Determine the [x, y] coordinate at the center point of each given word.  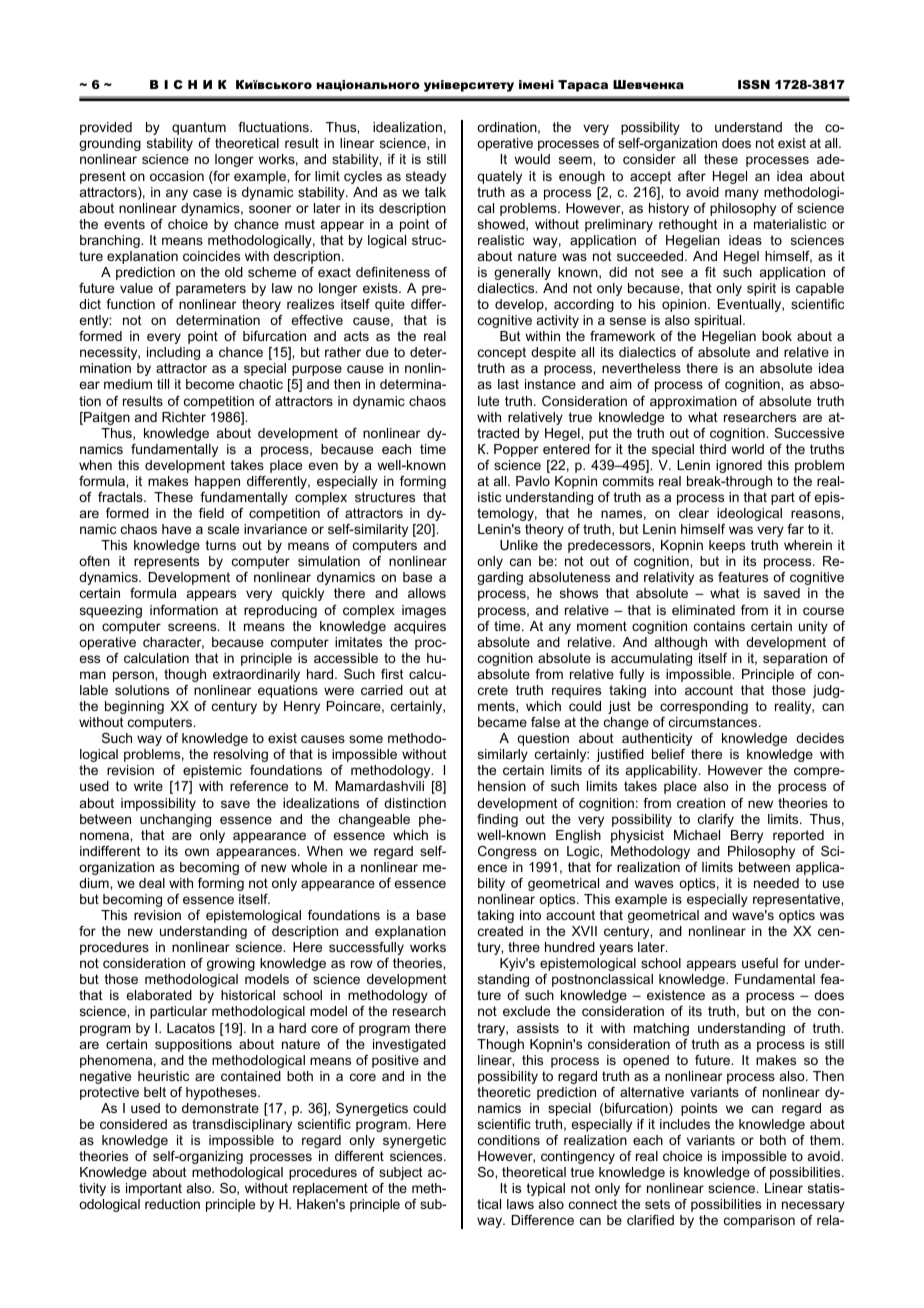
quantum [199, 128]
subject [401, 1173]
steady [426, 177]
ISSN [754, 84]
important [154, 1189]
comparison [759, 1221]
